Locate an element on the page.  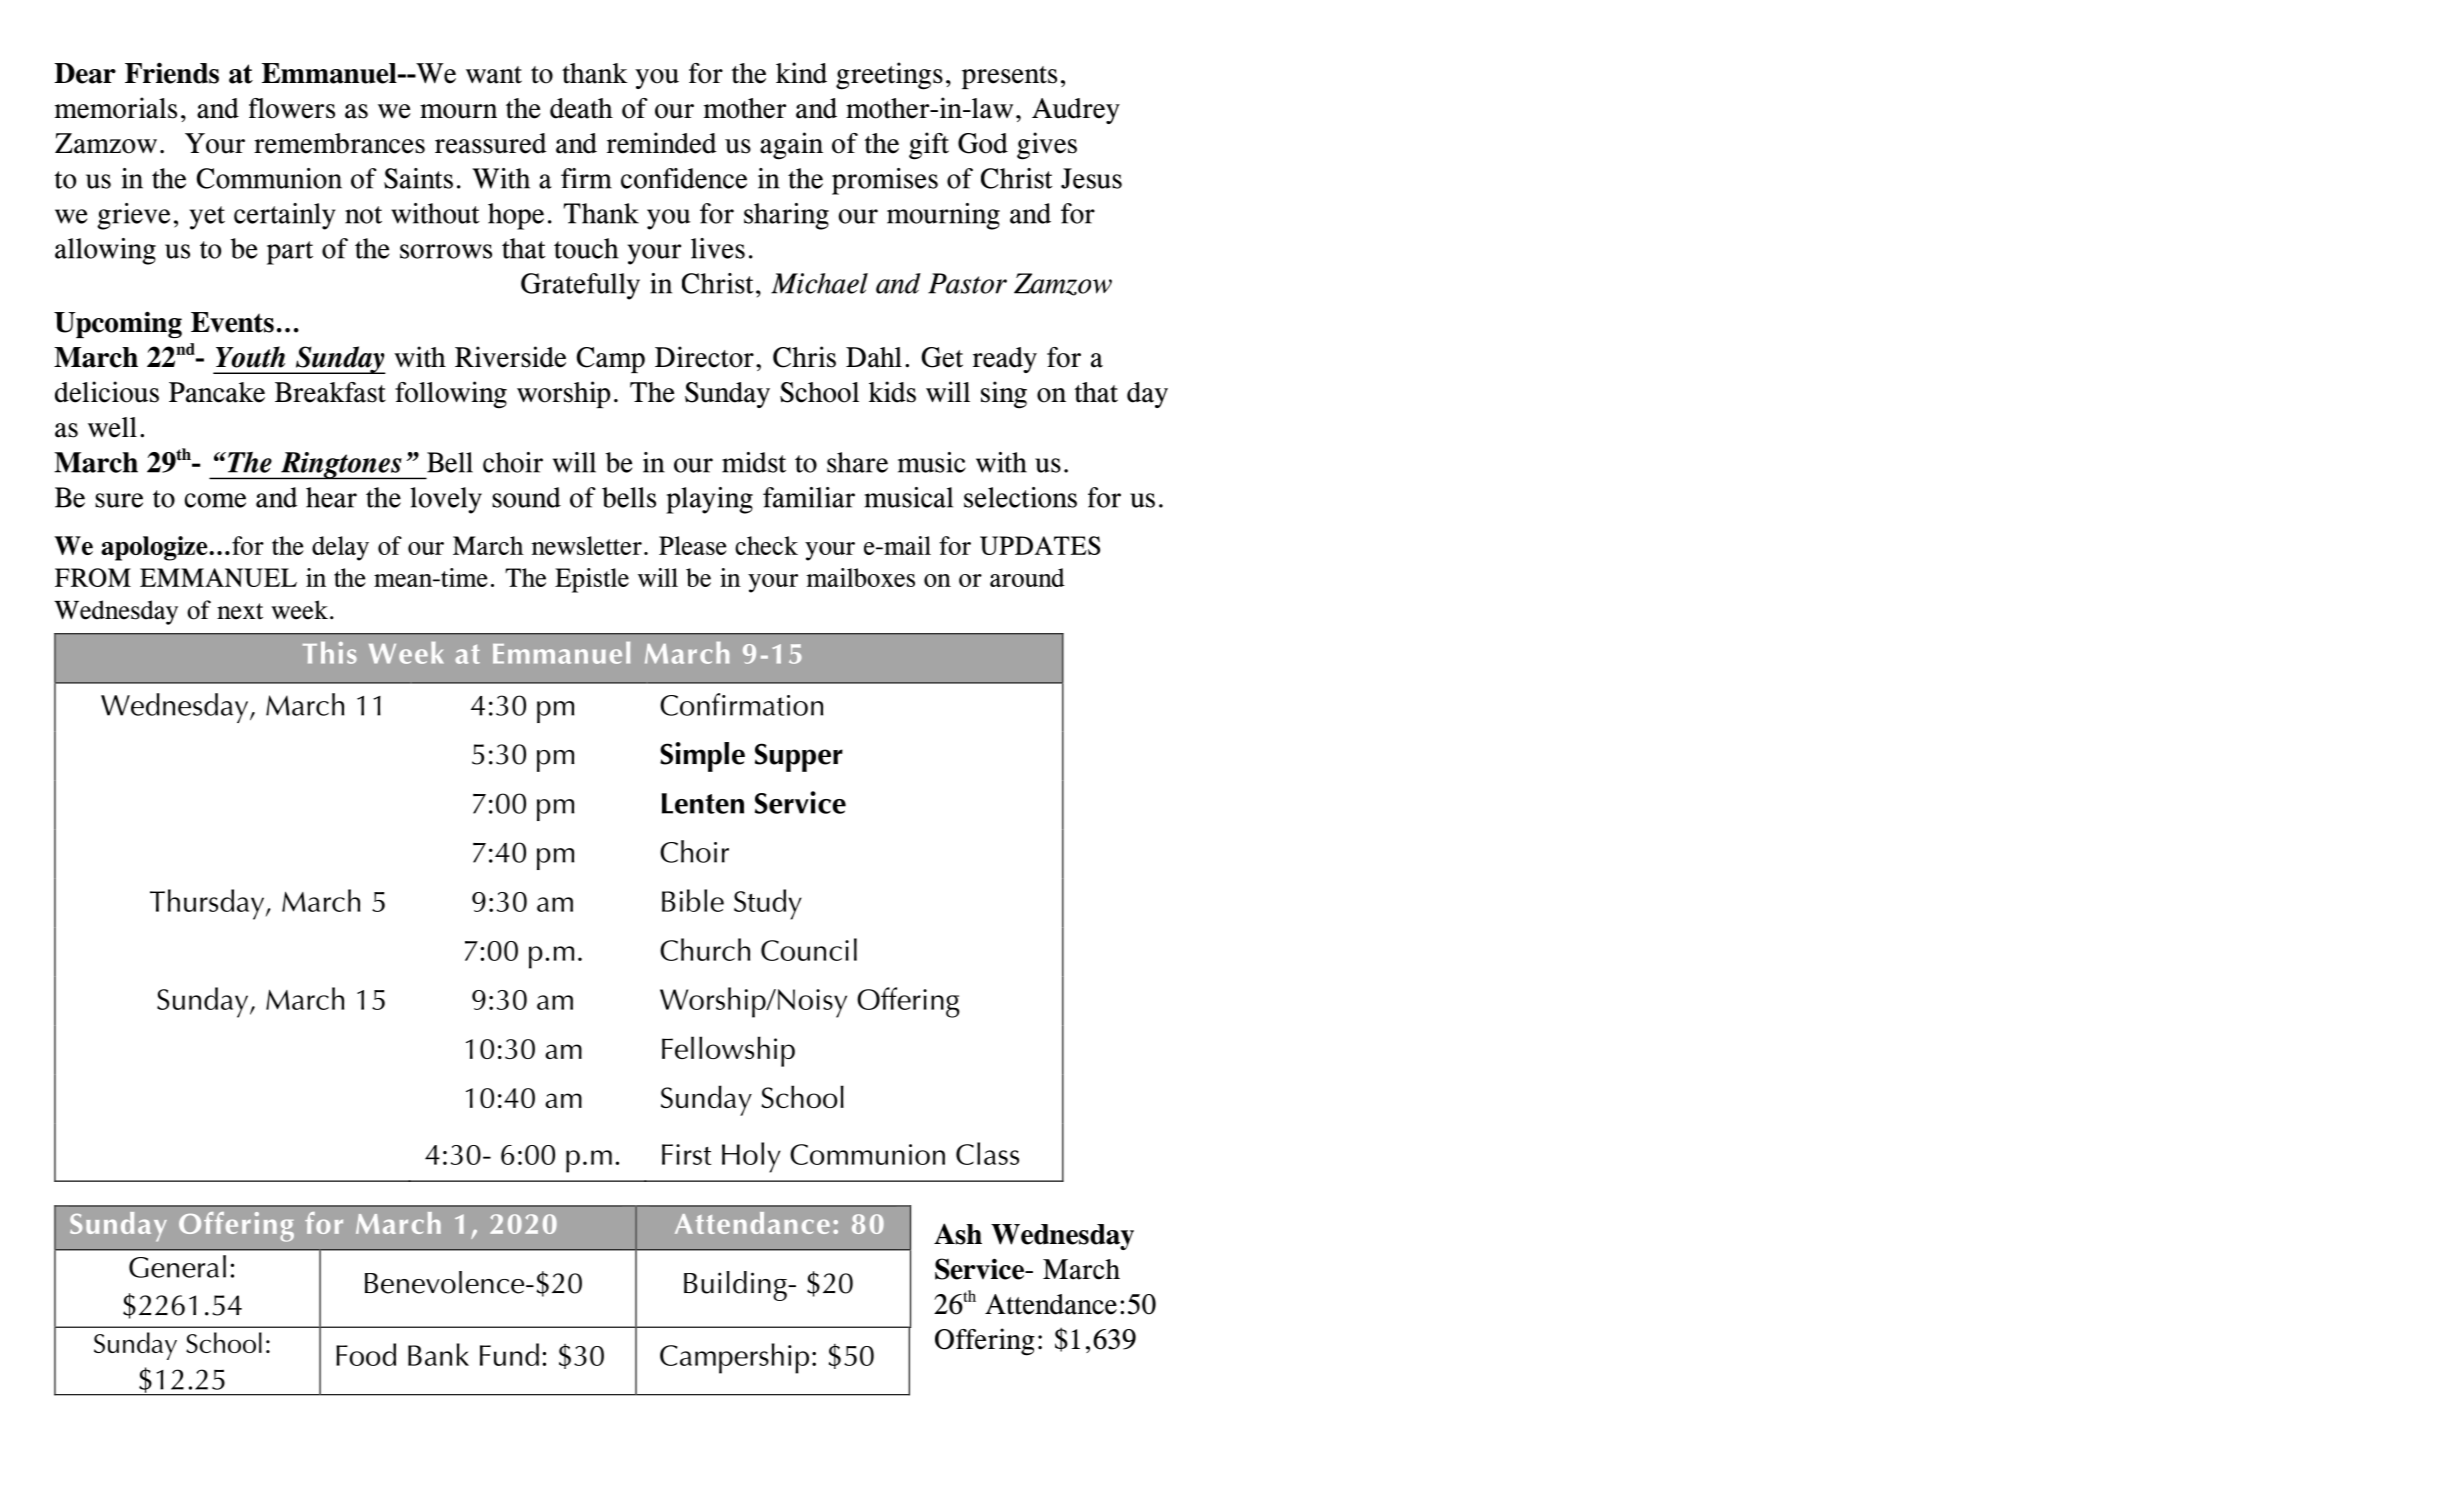
death is located at coordinates (581, 108).
